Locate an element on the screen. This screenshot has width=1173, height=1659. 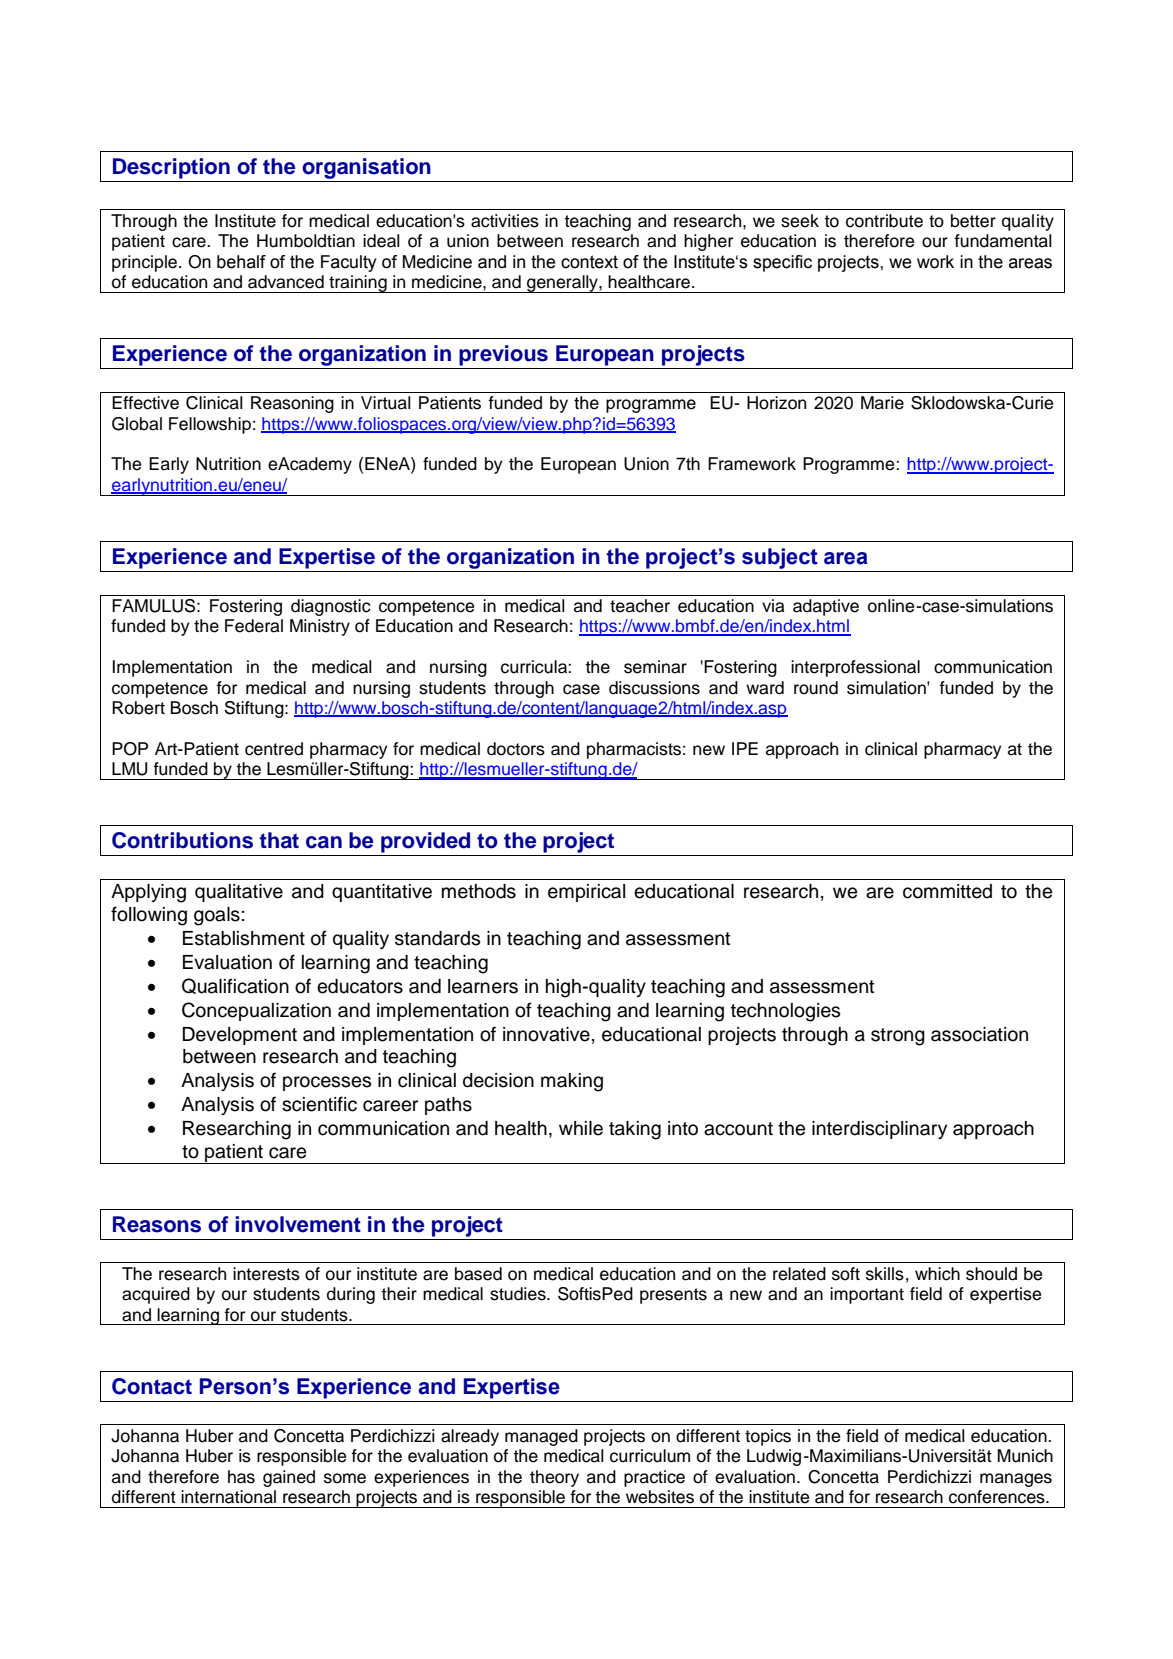
has is located at coordinates (241, 1477).
